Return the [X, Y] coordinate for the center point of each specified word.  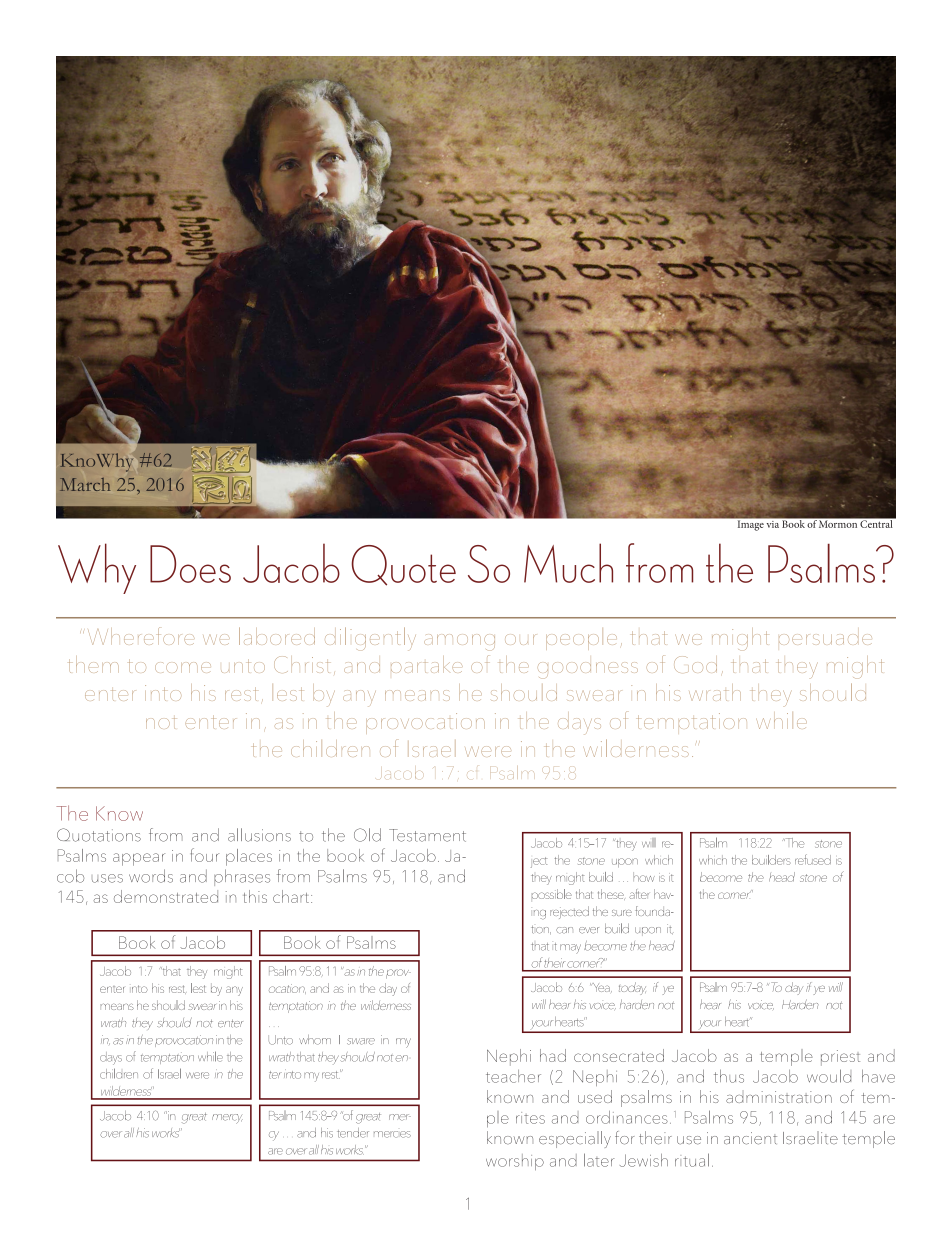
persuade [825, 639]
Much [568, 563]
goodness [588, 670]
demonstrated [166, 896]
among [459, 642]
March [85, 484]
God [695, 664]
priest [840, 1058]
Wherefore [141, 636]
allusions [259, 835]
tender [353, 1133]
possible [552, 894]
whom [315, 1040]
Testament [427, 835]
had [553, 1055]
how [644, 877]
